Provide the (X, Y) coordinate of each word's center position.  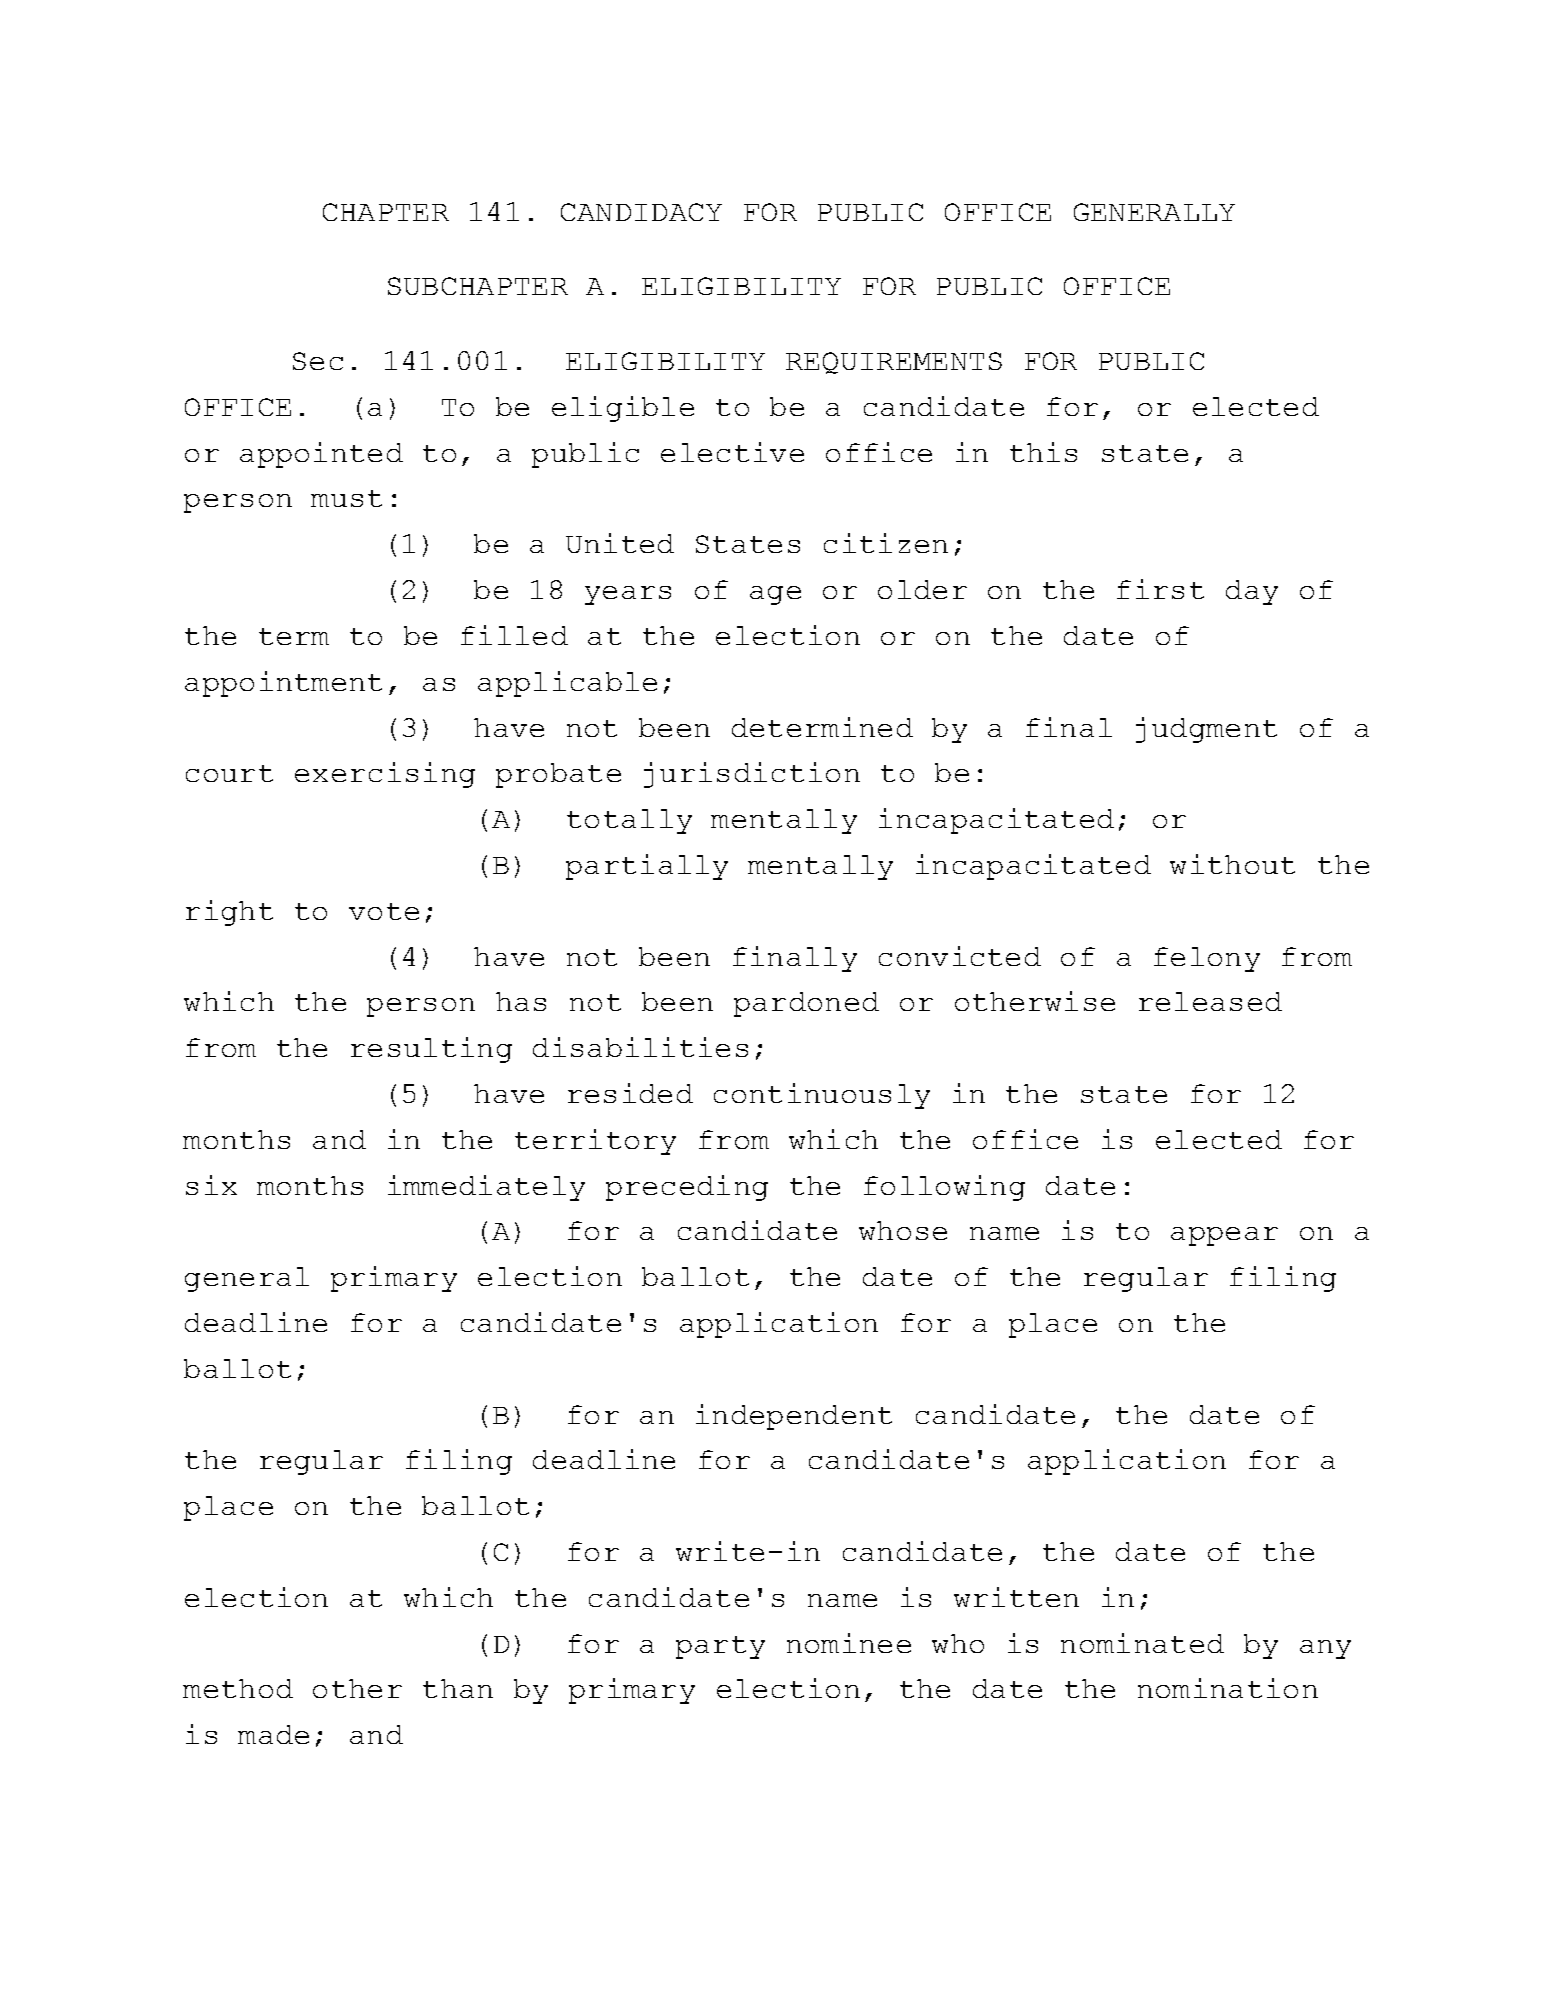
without (1232, 864)
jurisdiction (752, 775)
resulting (431, 1050)
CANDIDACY (641, 212)
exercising (385, 775)
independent (794, 1417)
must (346, 498)
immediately (486, 1188)
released (1210, 1001)
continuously (822, 1096)
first (1160, 589)
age (775, 595)
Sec (318, 361)
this (1043, 452)
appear (1224, 1236)
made (273, 1734)
